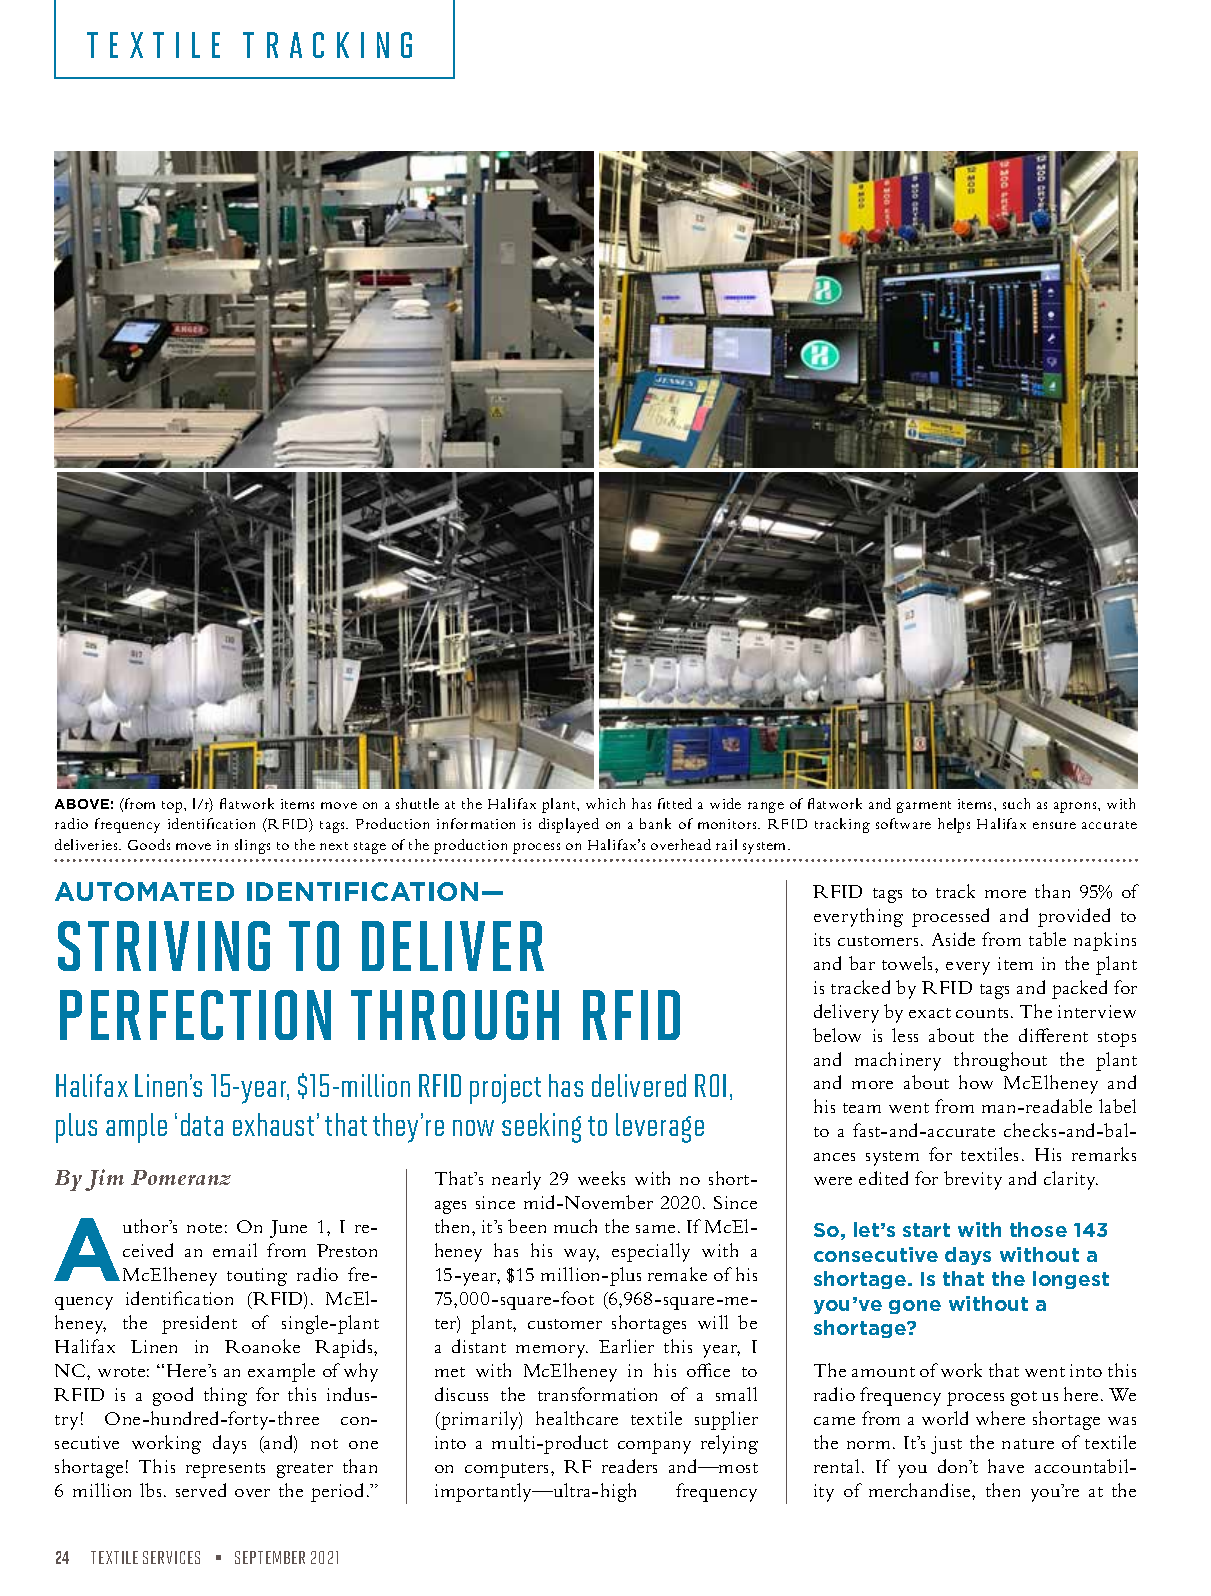 The width and height of the screenshot is (1211, 1596). What do you see at coordinates (181, 1177) in the screenshot?
I see `Pomeranz` at bounding box center [181, 1177].
